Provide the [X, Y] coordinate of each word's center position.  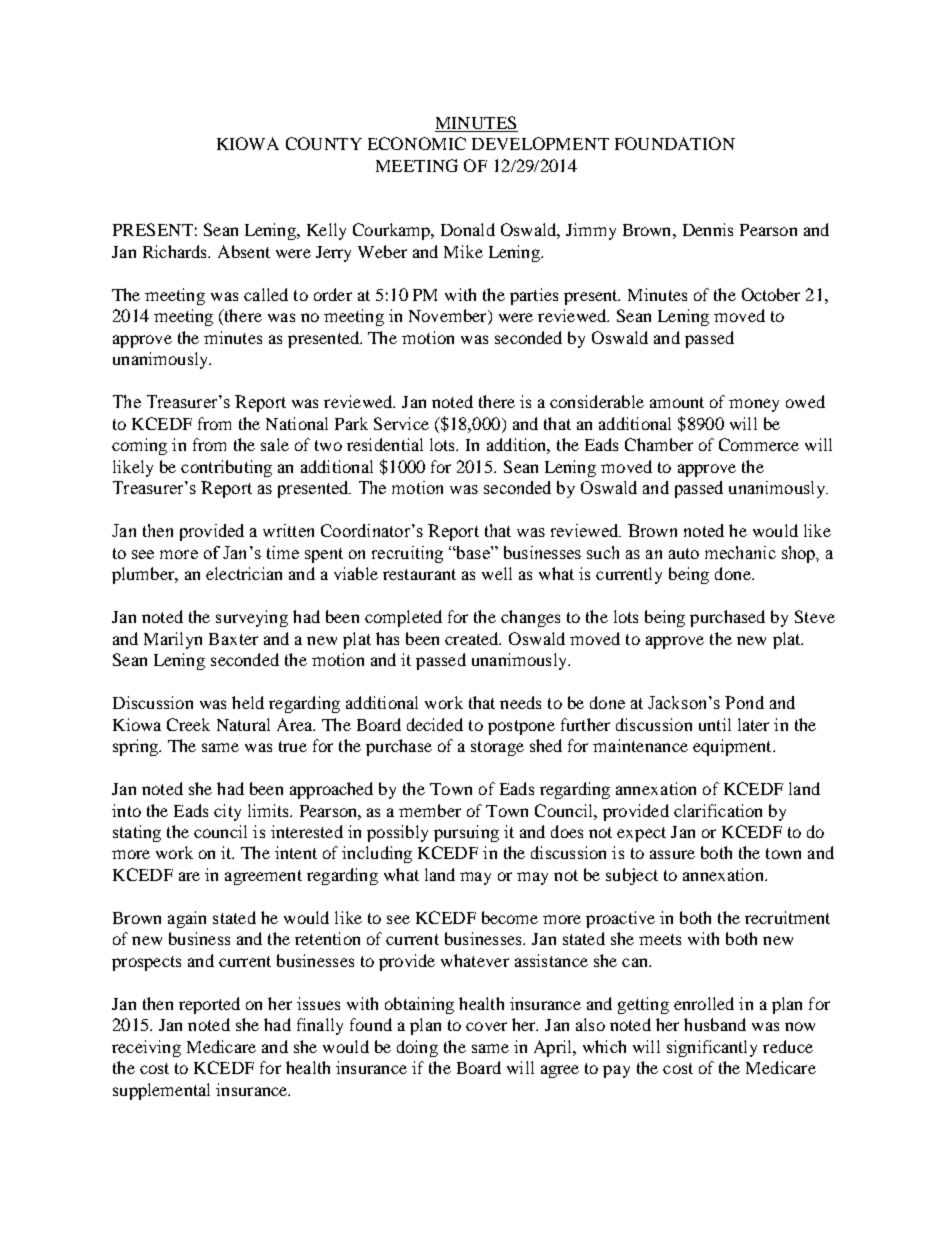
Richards [176, 251]
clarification [718, 810]
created [473, 638]
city [227, 812]
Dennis [708, 229]
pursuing [466, 833]
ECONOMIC [417, 143]
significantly [712, 1048]
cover [486, 1026]
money [754, 405]
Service [401, 423]
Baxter [233, 639]
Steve [815, 616]
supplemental [161, 1091]
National [297, 423]
